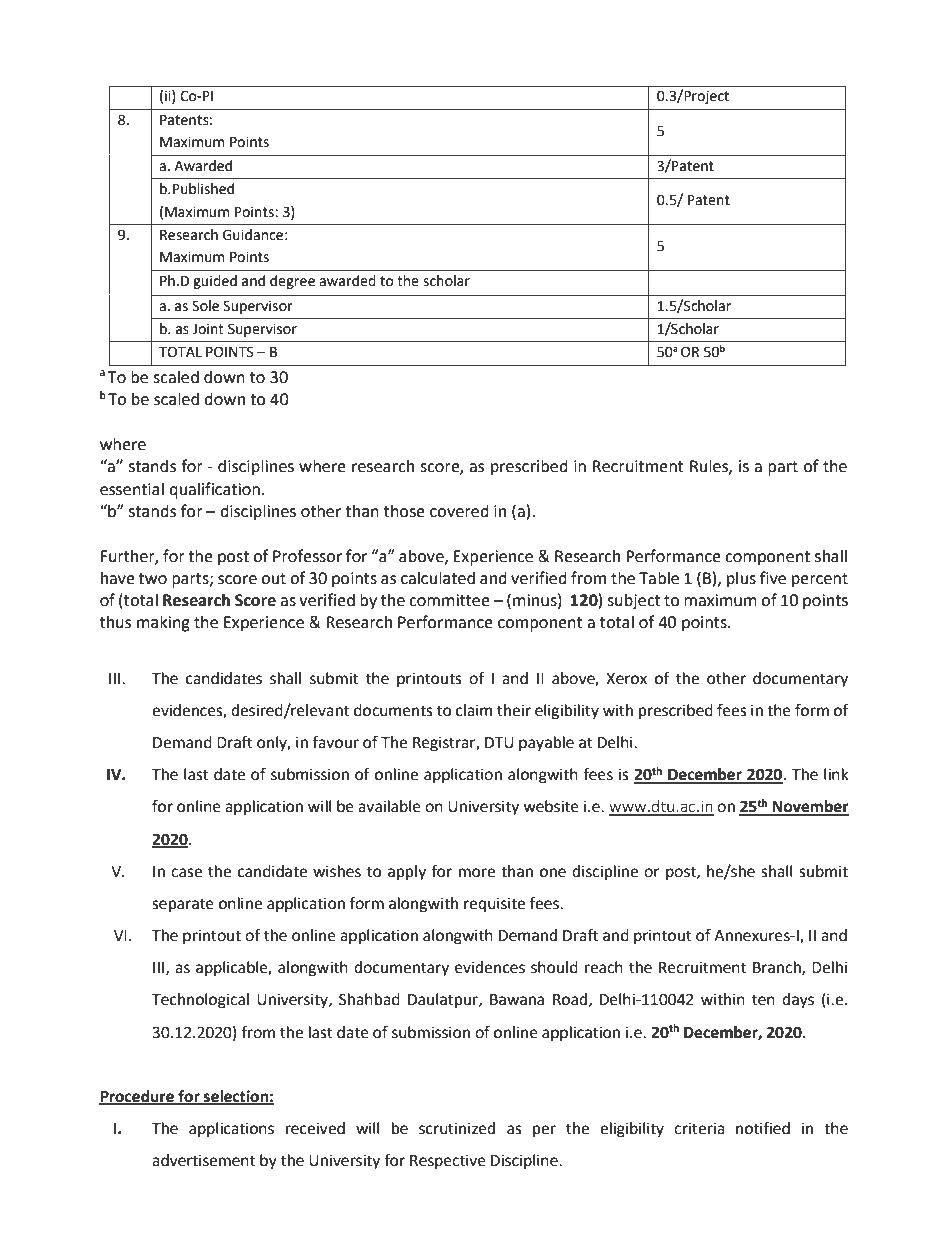  Describe the element at coordinates (292, 282) in the screenshot. I see `degree` at that location.
